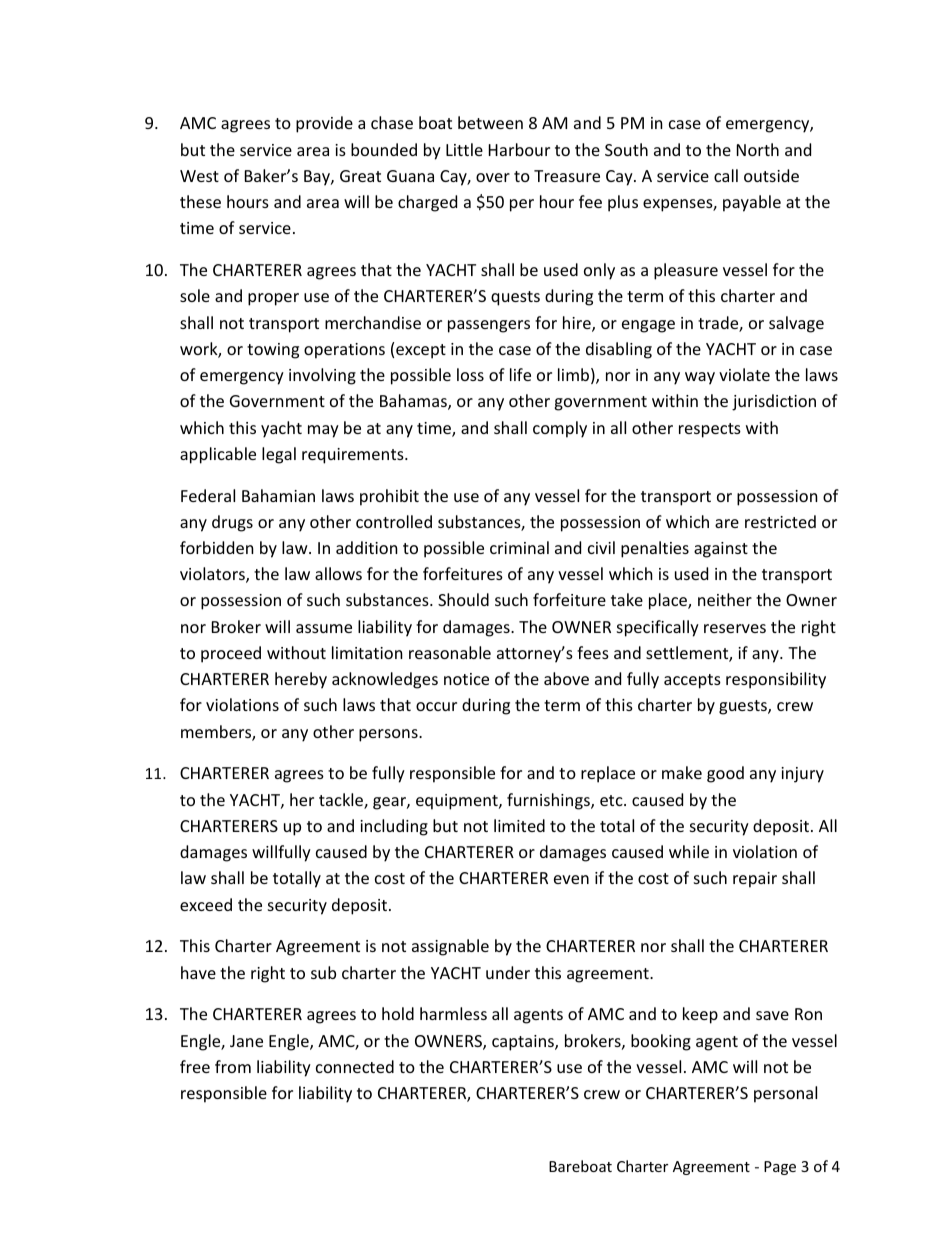 This page has width=952, height=1233. Describe the element at coordinates (301, 680) in the page. I see `hereby` at that location.
